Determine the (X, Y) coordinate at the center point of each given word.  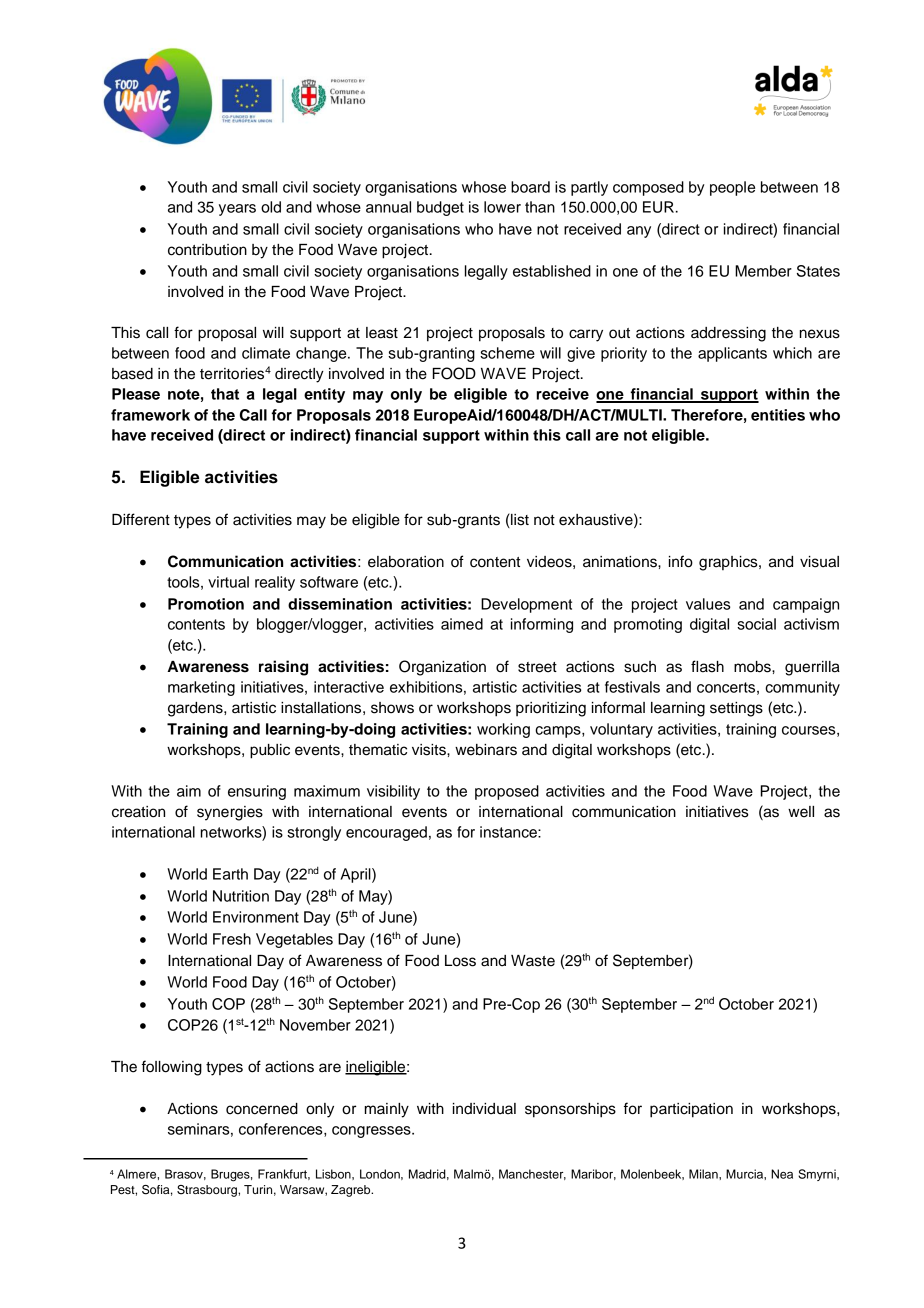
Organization (442, 668)
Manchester (532, 1174)
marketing (201, 688)
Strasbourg (208, 1191)
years (237, 210)
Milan (704, 1174)
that (225, 394)
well (801, 812)
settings (736, 709)
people (732, 188)
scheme (507, 353)
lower (502, 207)
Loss (460, 961)
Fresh (232, 939)
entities (778, 415)
